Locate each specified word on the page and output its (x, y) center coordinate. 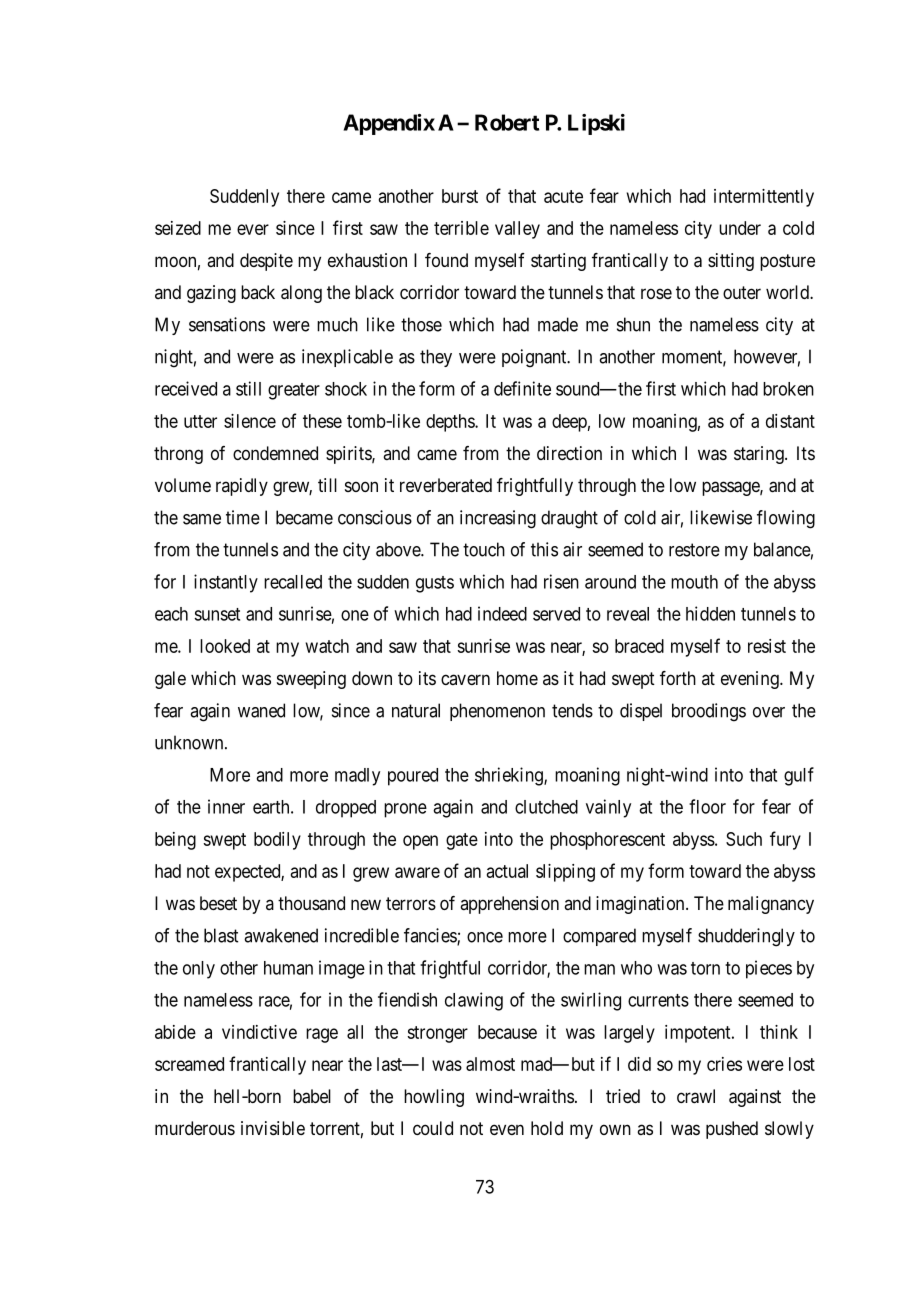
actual (507, 871)
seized (178, 228)
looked (225, 646)
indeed (502, 613)
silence (250, 421)
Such (744, 839)
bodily (277, 841)
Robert (507, 122)
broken (788, 389)
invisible (273, 1128)
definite (522, 388)
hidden (710, 613)
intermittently (764, 198)
